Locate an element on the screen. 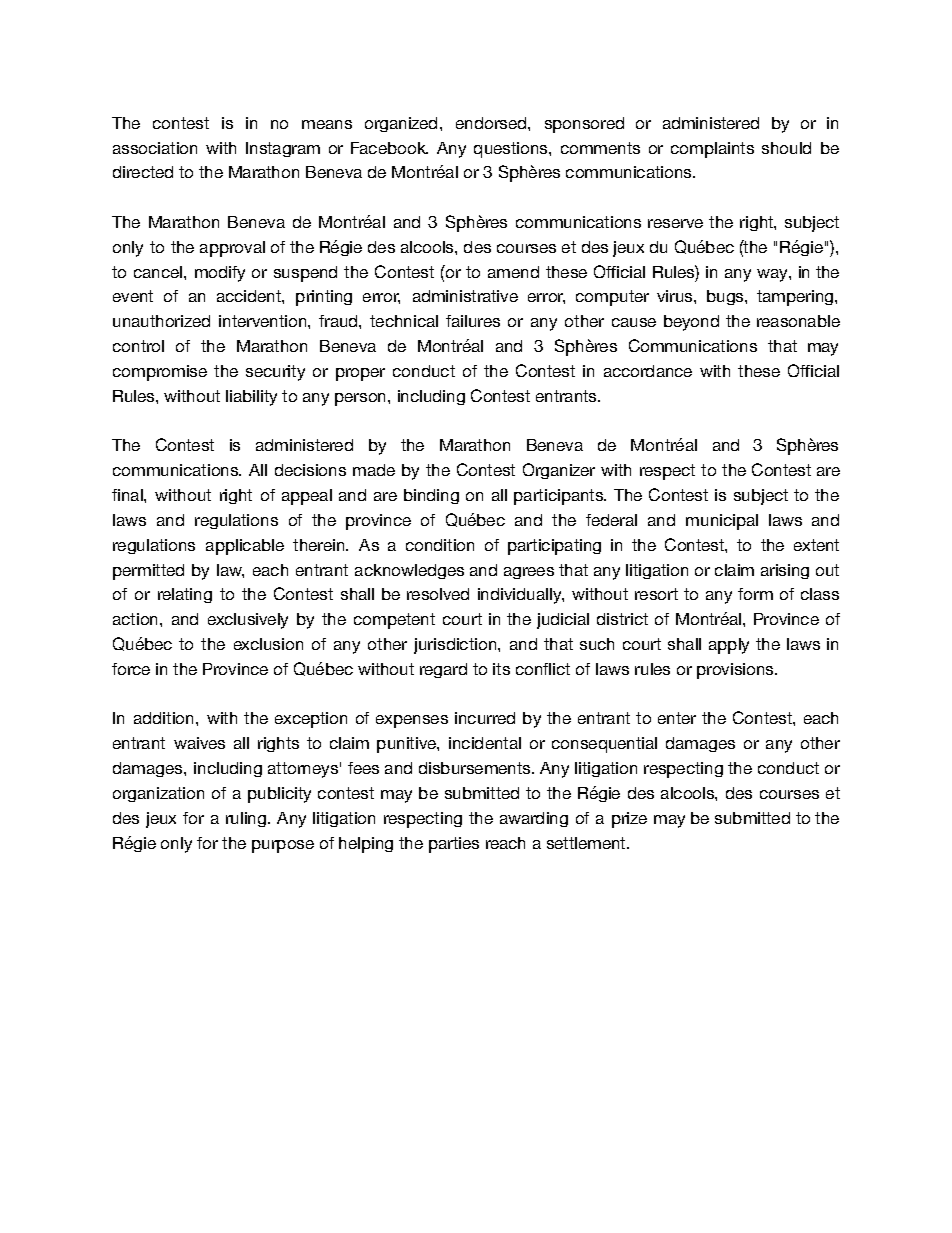 The height and width of the screenshot is (1233, 952). bugs is located at coordinates (726, 297).
